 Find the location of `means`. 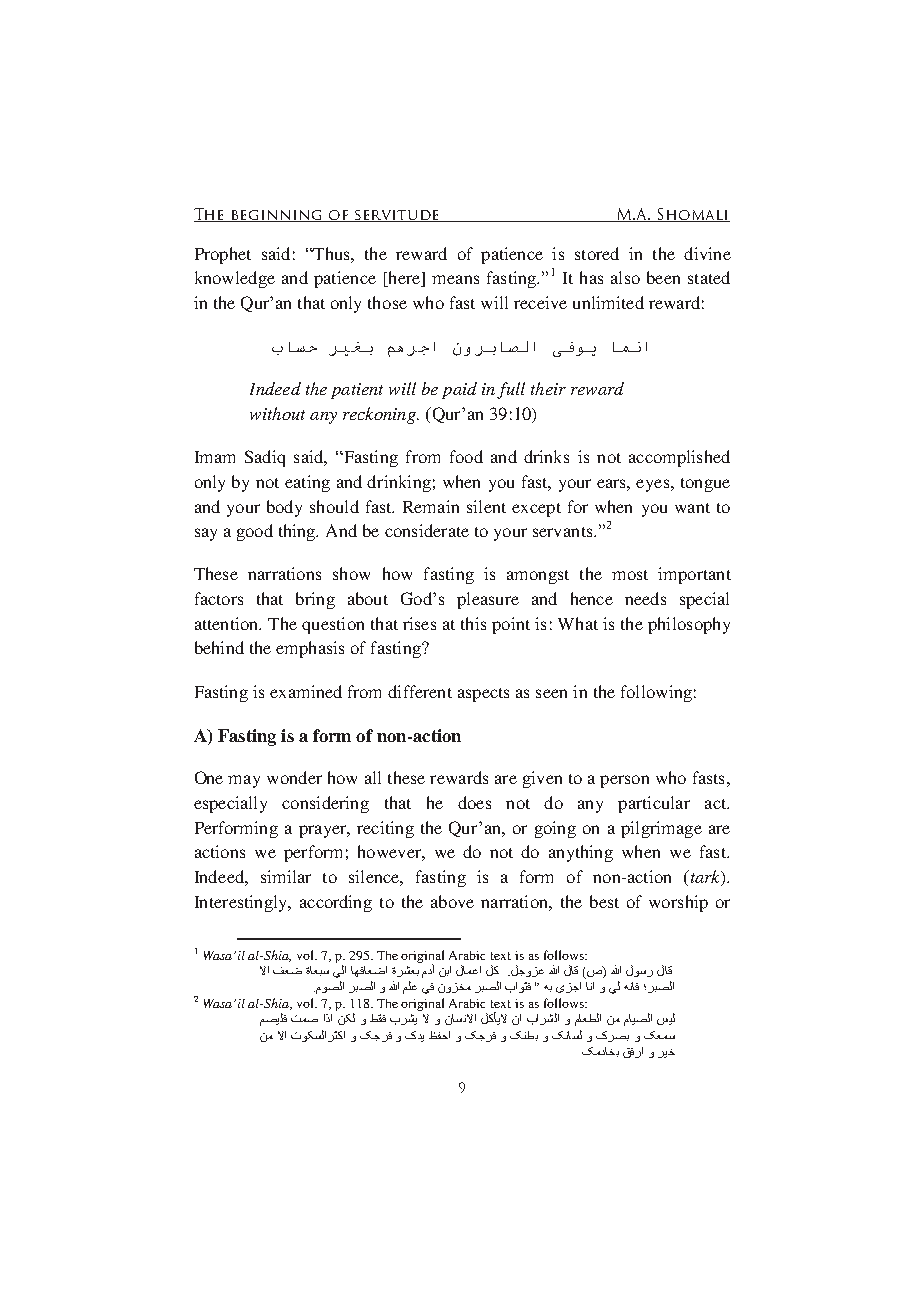

means is located at coordinates (455, 279).
